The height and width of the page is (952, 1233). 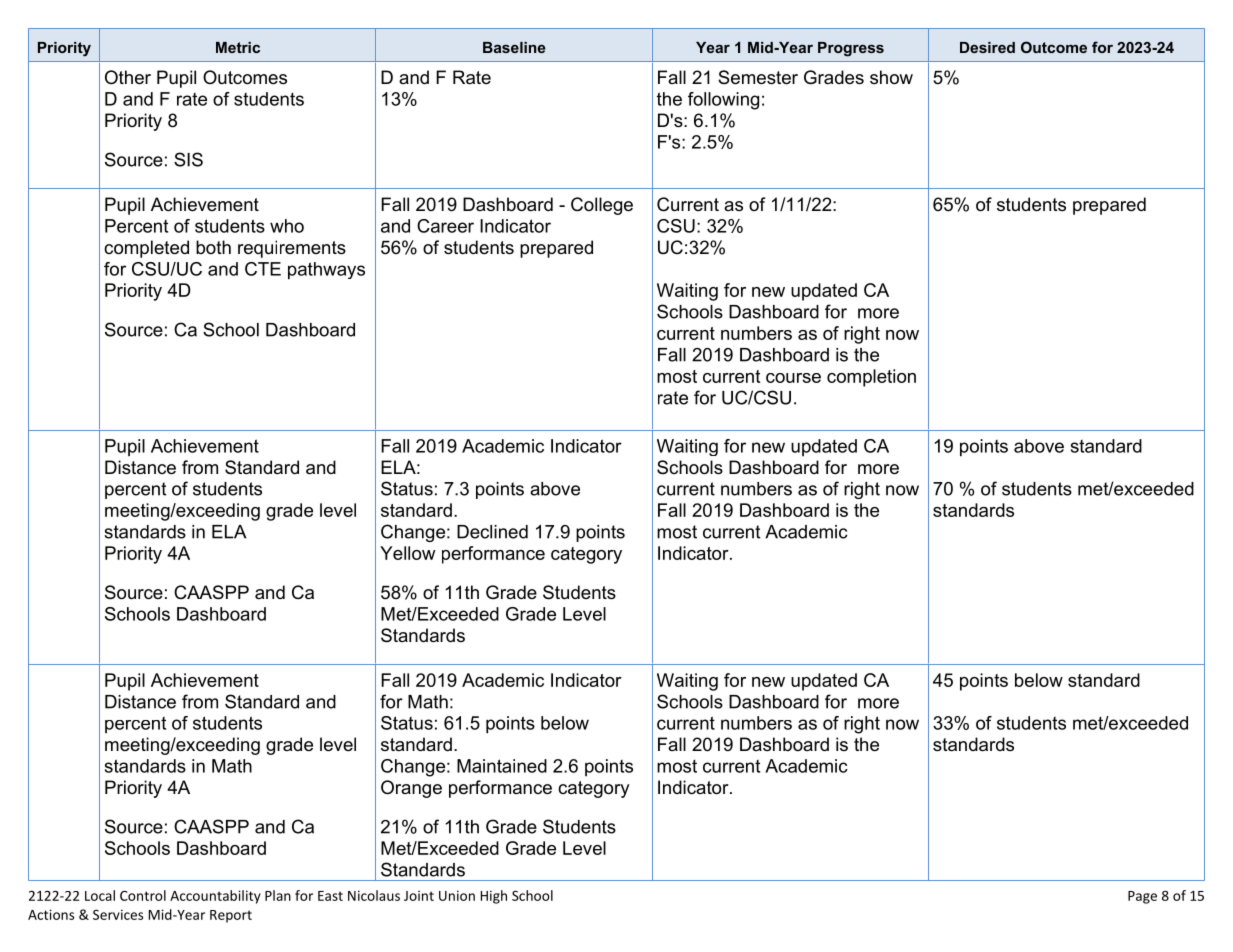 What do you see at coordinates (407, 553) in the page?
I see `Yellow` at bounding box center [407, 553].
